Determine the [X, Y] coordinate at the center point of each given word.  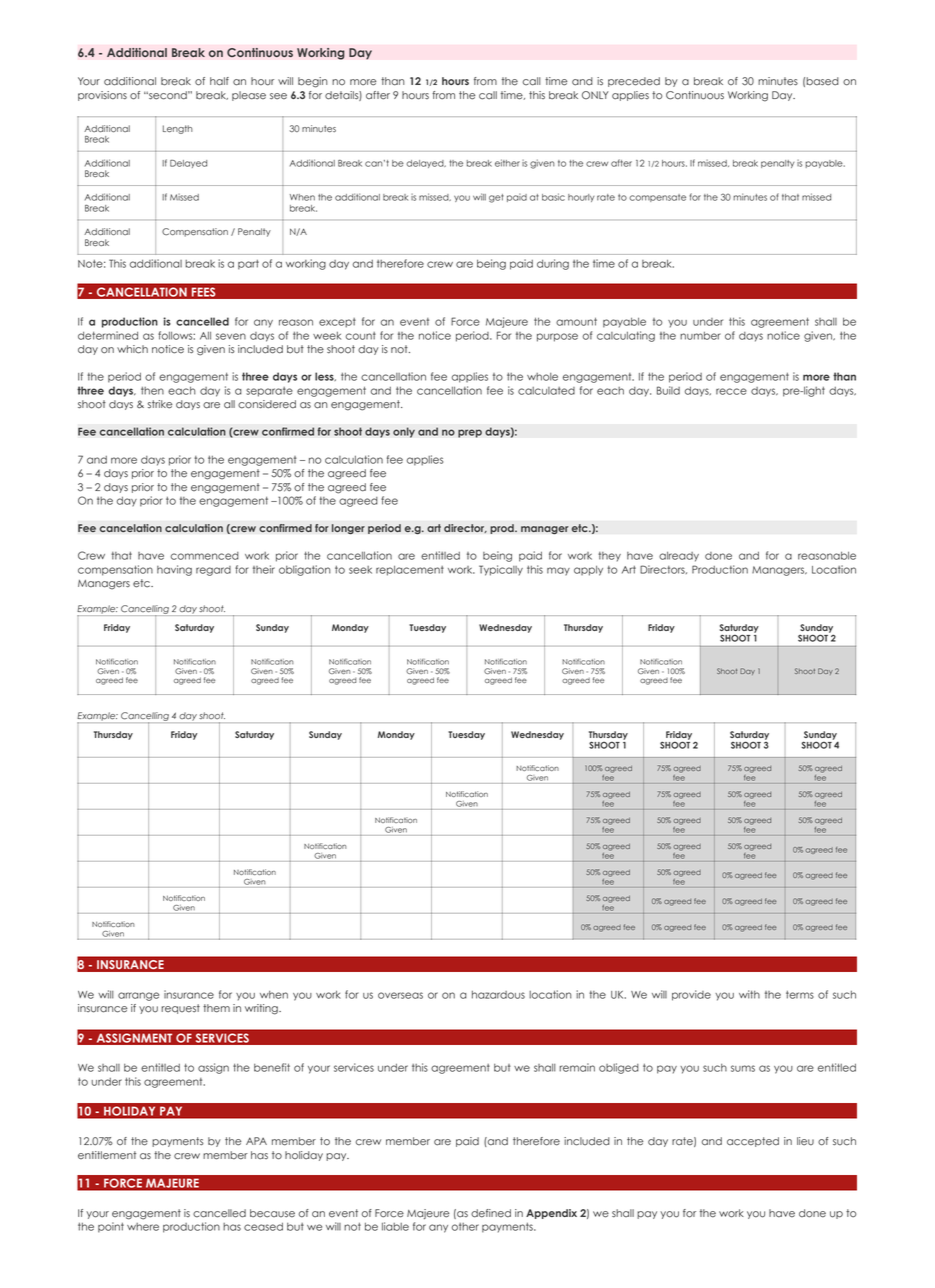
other [465, 1227]
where [143, 1227]
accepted [753, 1142]
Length [178, 129]
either [507, 163]
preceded [634, 82]
